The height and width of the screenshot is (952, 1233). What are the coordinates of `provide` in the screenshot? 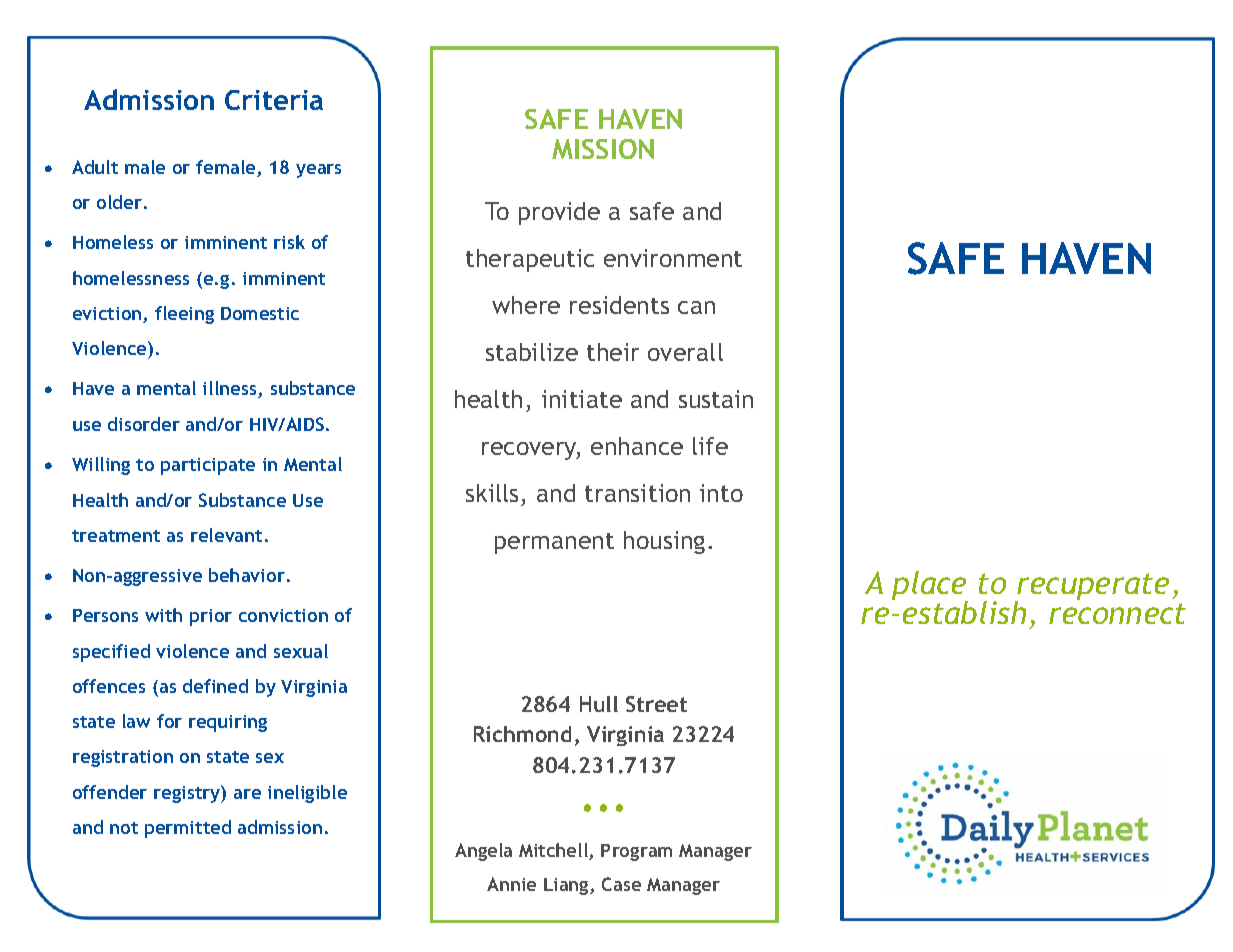 It's located at (559, 213).
